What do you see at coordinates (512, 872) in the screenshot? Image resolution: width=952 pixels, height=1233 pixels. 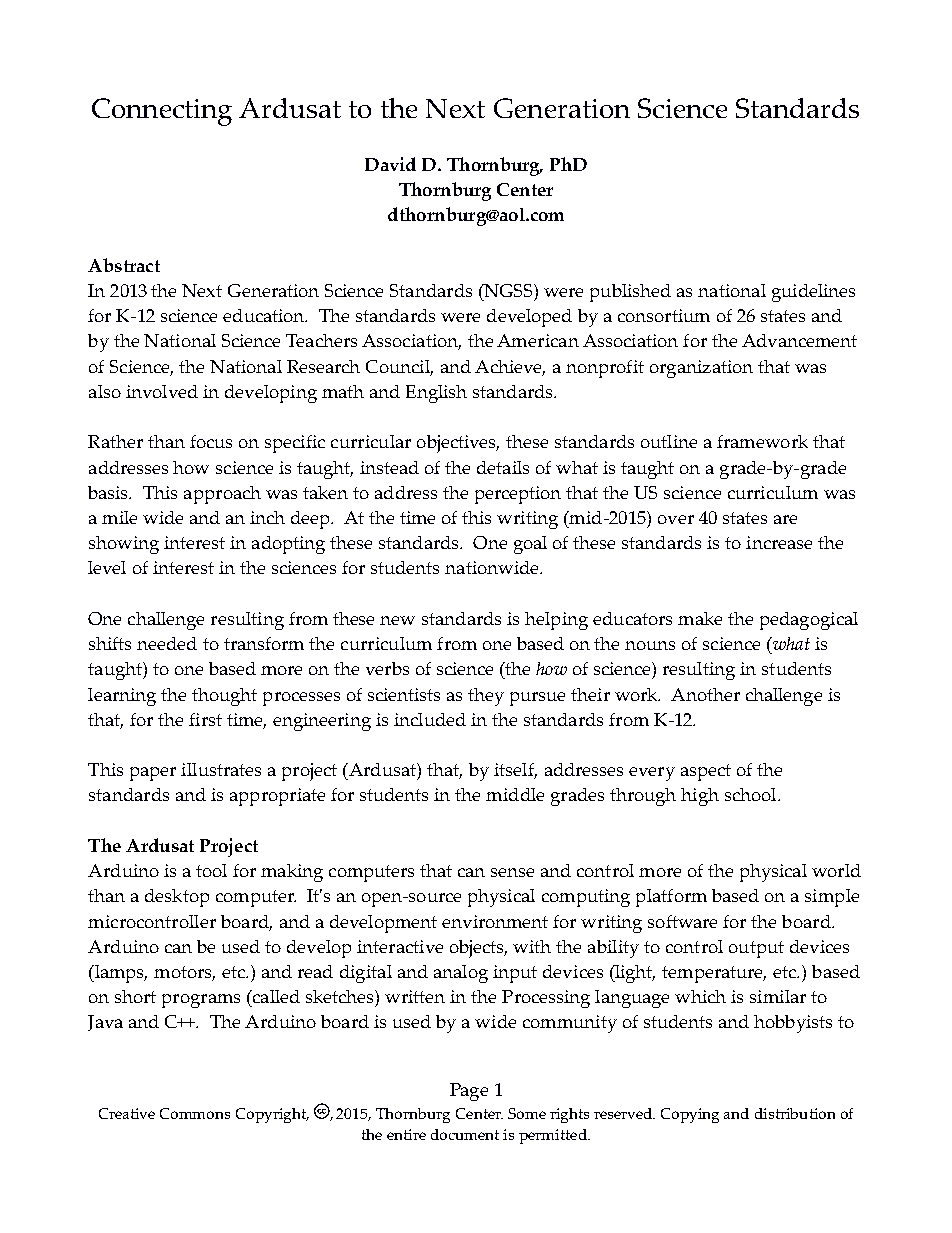 I see `sense` at bounding box center [512, 872].
